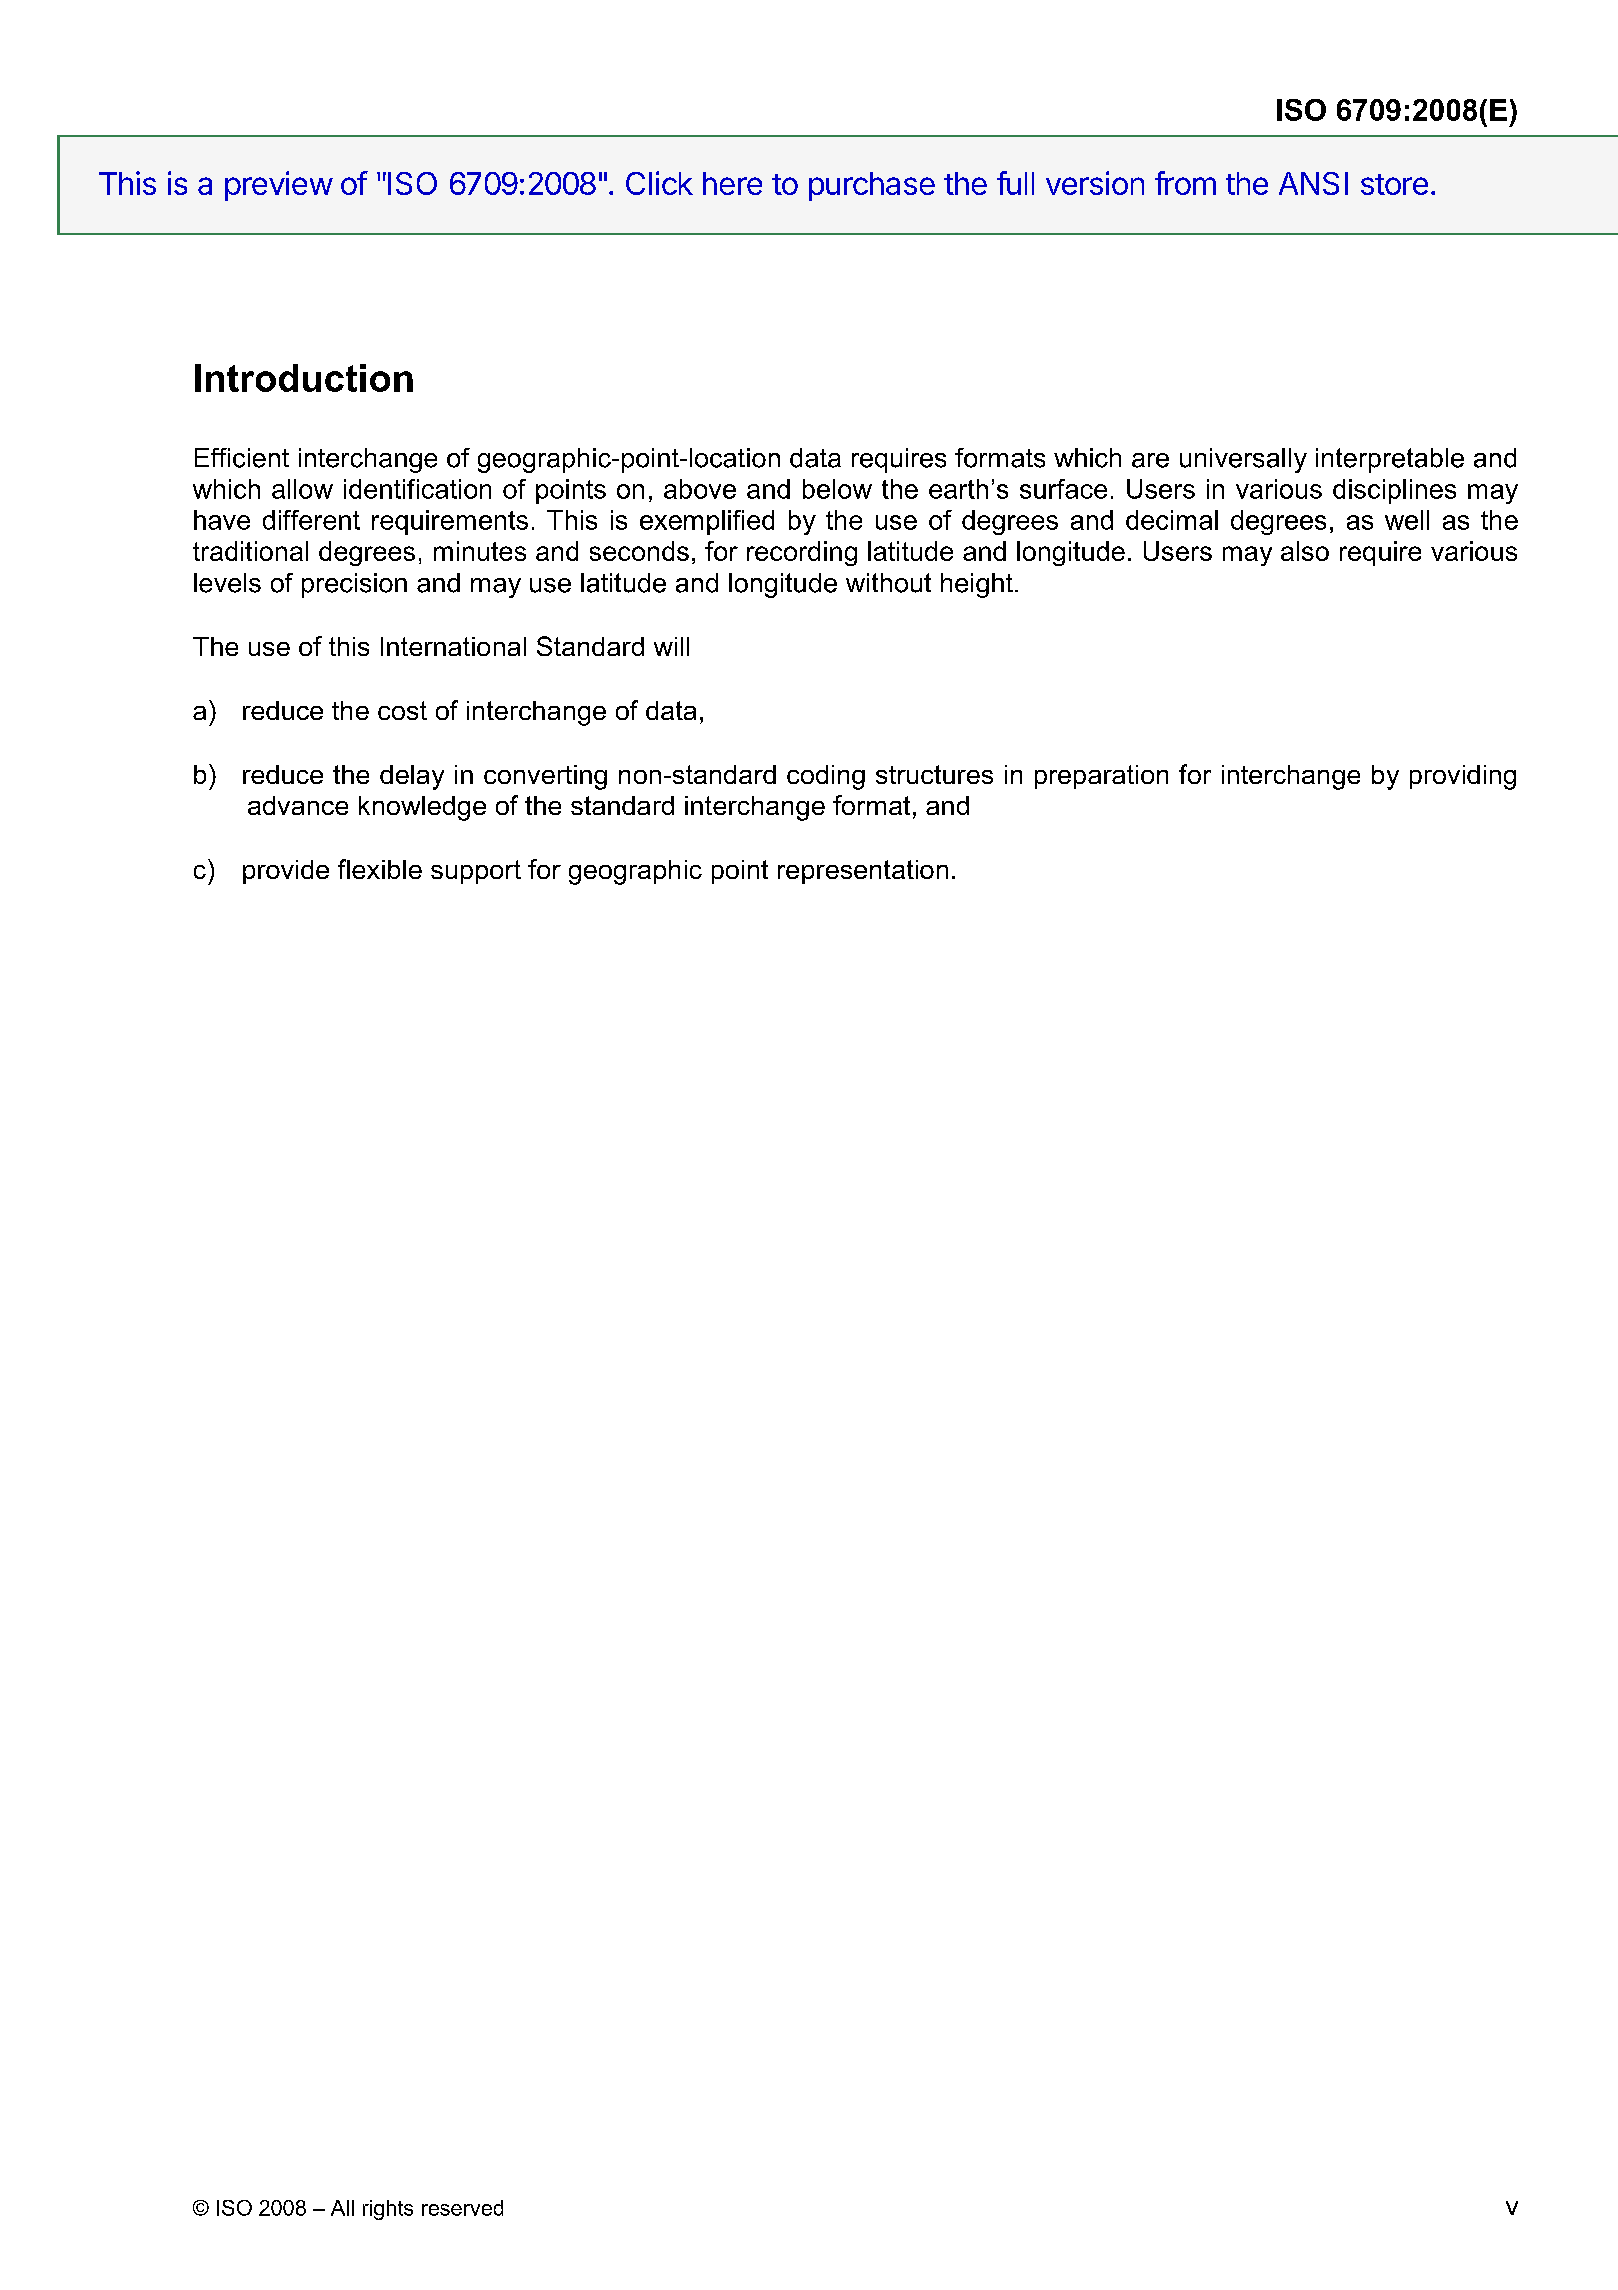  I want to click on support, so click(476, 872).
